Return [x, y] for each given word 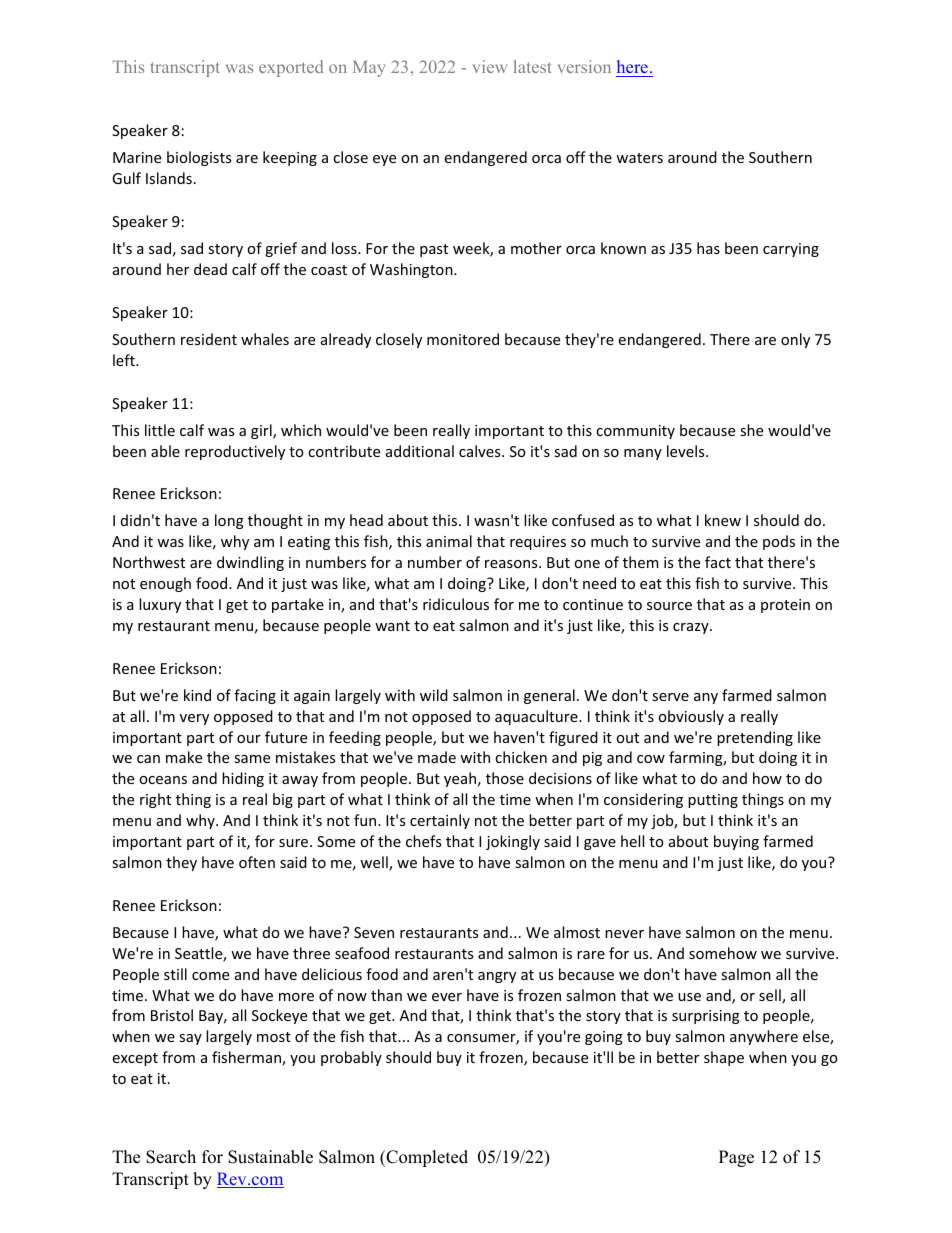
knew [723, 520]
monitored [463, 339]
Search [171, 1157]
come [210, 976]
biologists [199, 158]
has [708, 248]
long [229, 521]
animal [449, 541]
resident [209, 339]
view [490, 66]
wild [434, 695]
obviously [691, 717]
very [194, 719]
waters [639, 158]
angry [497, 977]
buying [736, 842]
